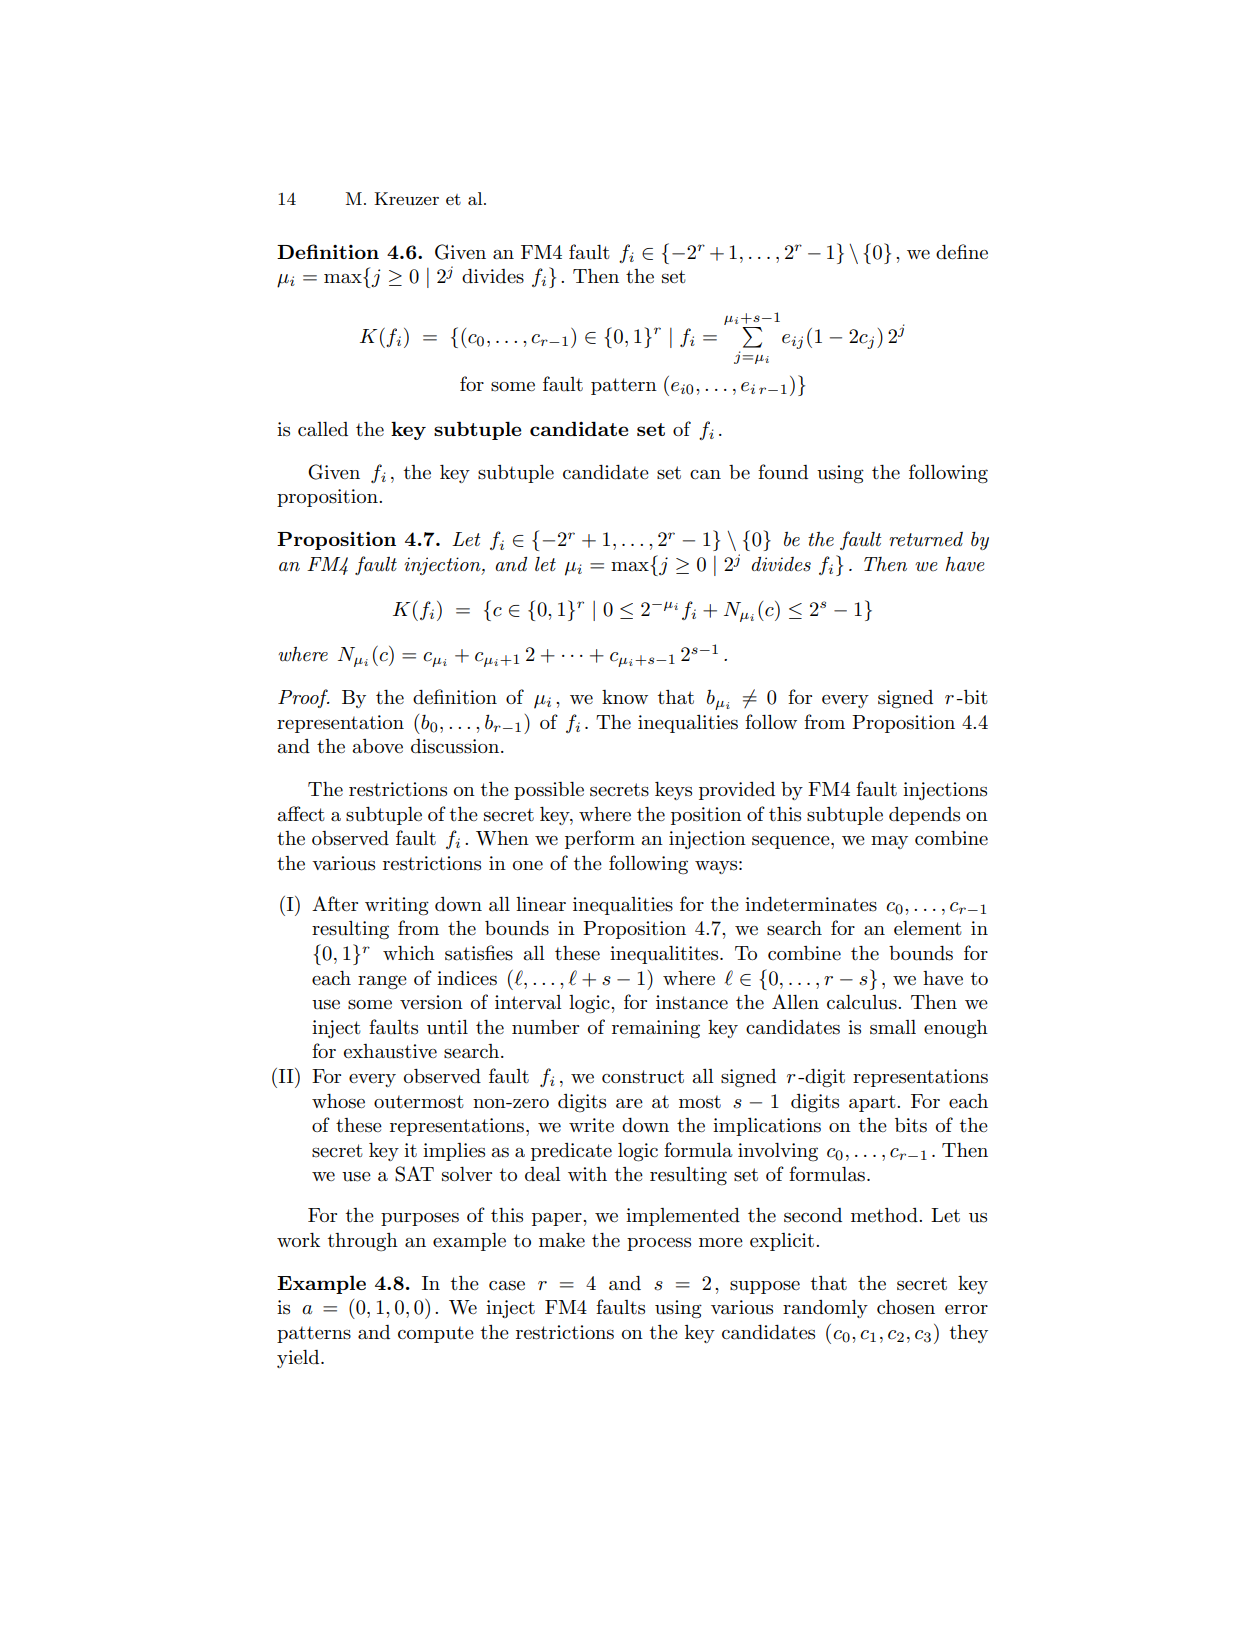 The image size is (1259, 1629). I want to click on found, so click(783, 472).
